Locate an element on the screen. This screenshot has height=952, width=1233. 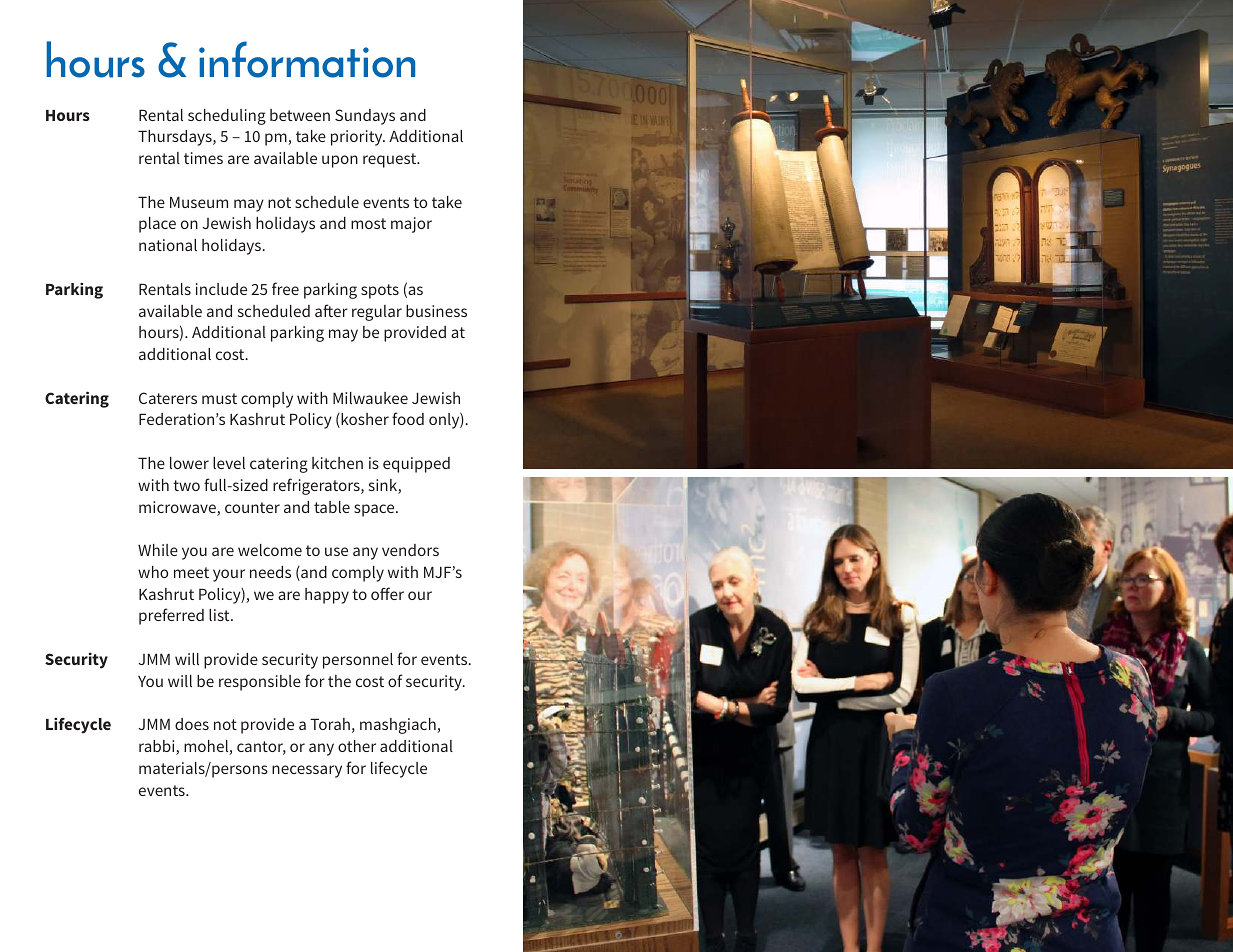
necessary is located at coordinates (307, 771).
